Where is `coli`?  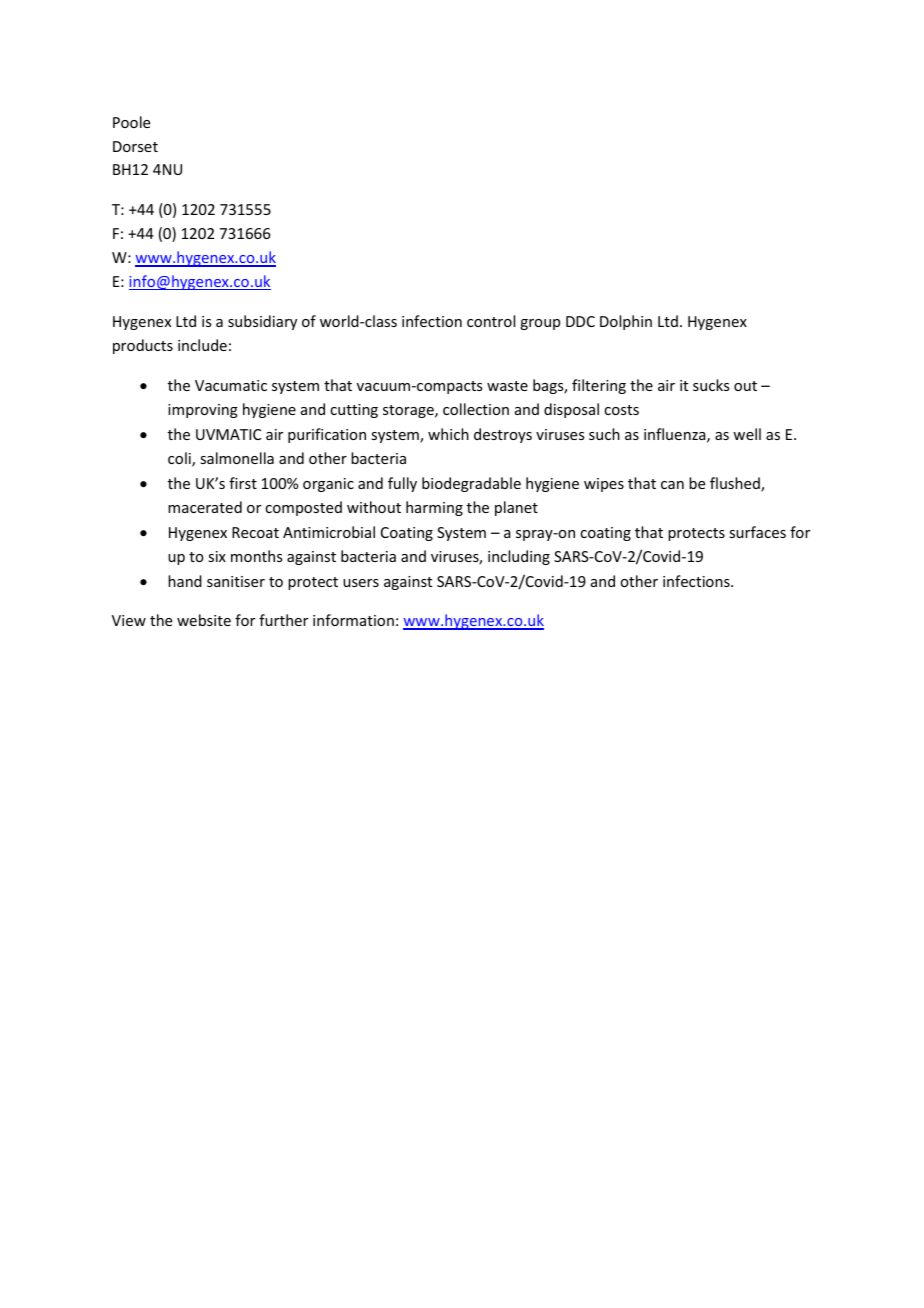 coli is located at coordinates (180, 459).
